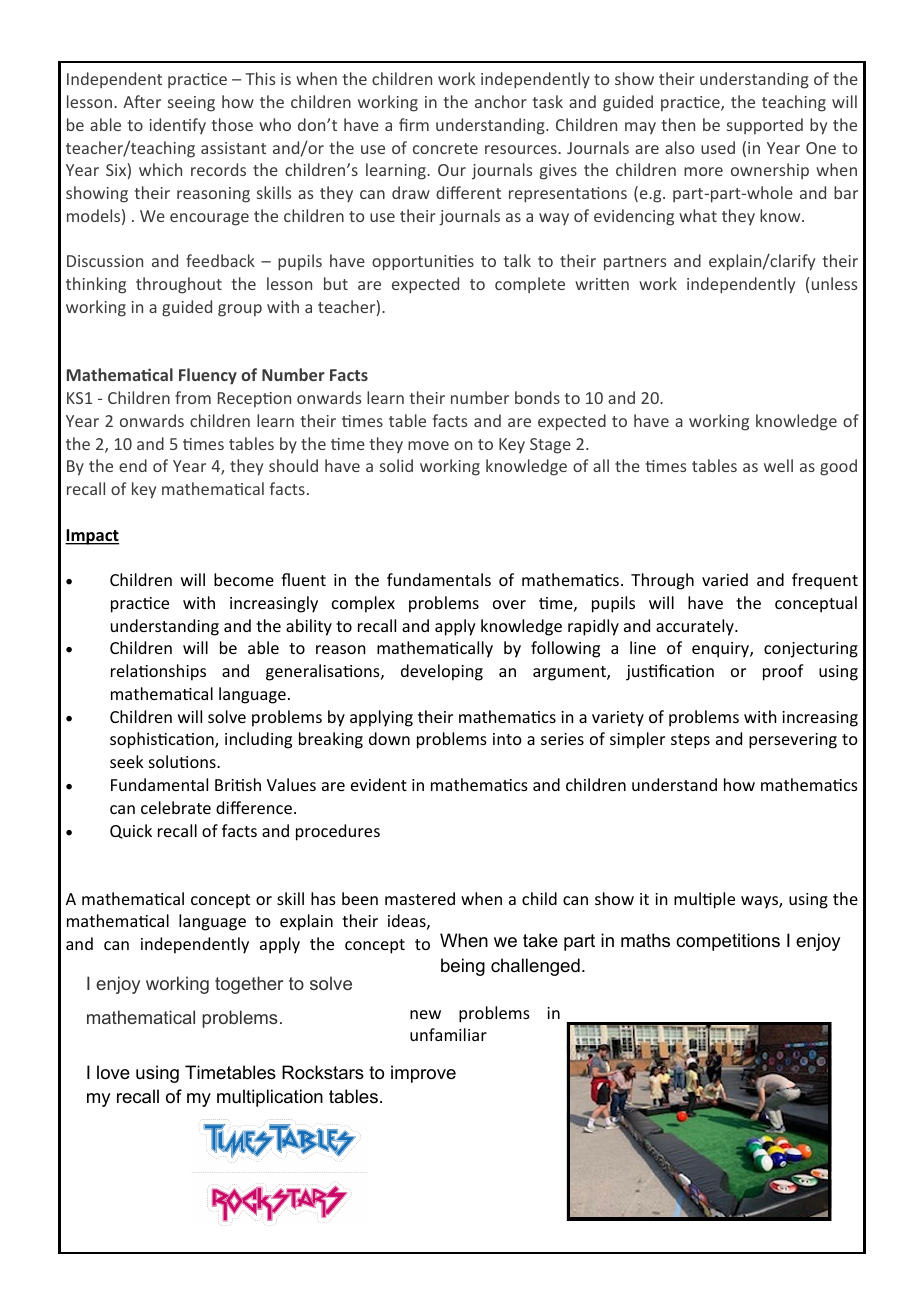 Image resolution: width=924 pixels, height=1308 pixels. Describe the element at coordinates (793, 741) in the screenshot. I see `persevering` at that location.
